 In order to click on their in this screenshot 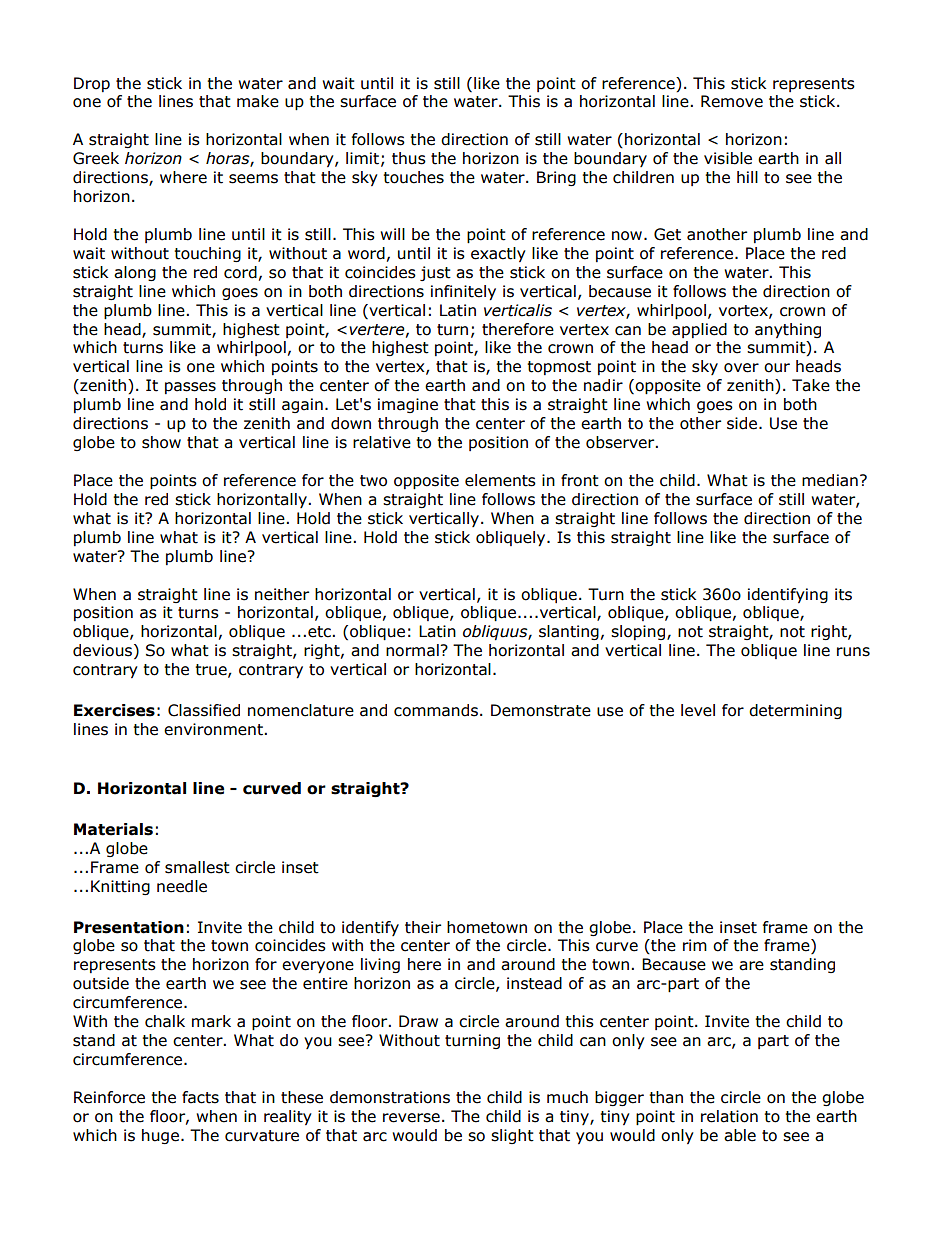, I will do `click(423, 927)`.
